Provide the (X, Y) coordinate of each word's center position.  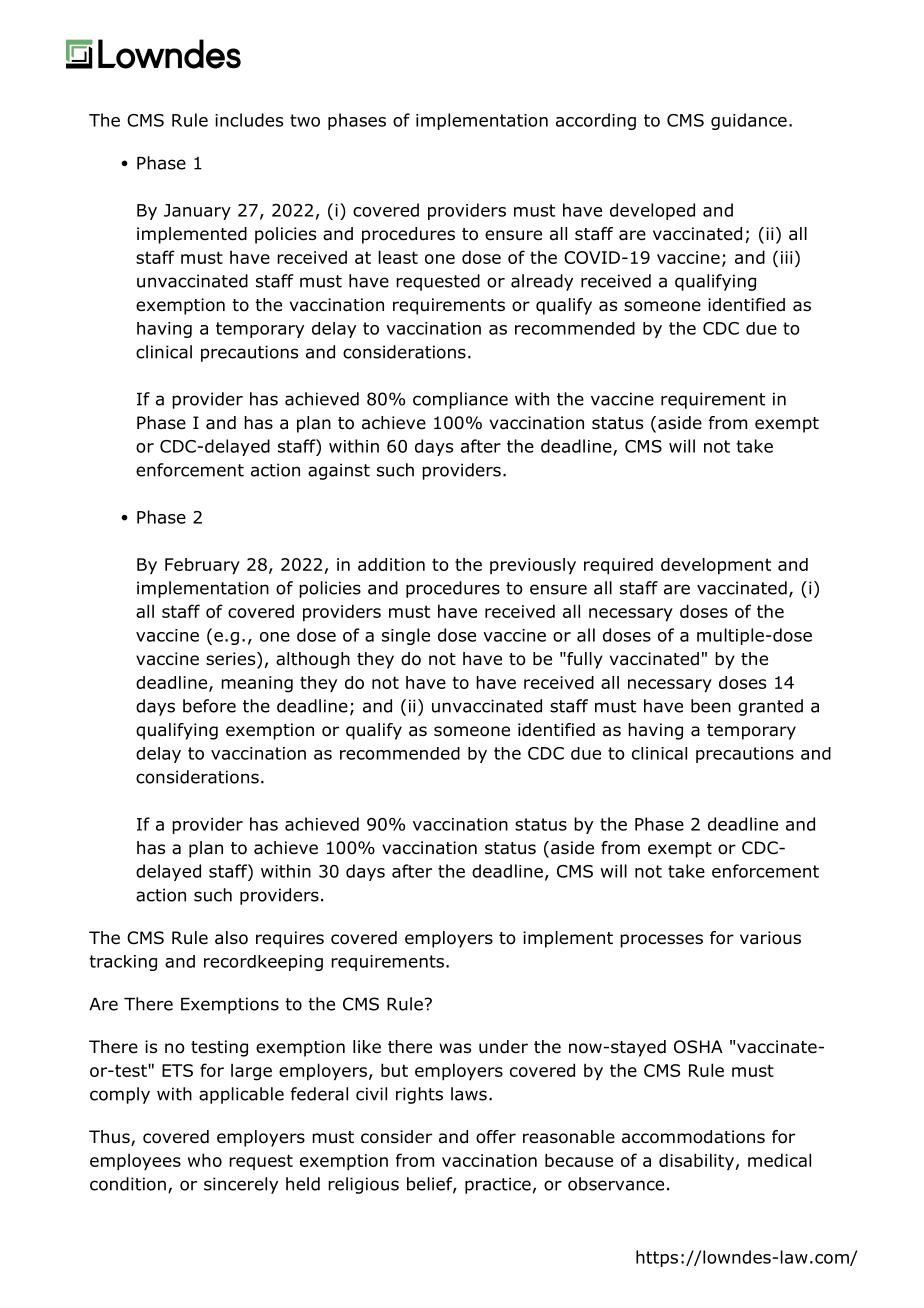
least (398, 257)
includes (249, 120)
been (711, 706)
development (716, 566)
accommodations (693, 1137)
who (205, 1160)
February (202, 566)
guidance (749, 121)
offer (496, 1137)
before (209, 706)
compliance (460, 400)
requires (290, 939)
